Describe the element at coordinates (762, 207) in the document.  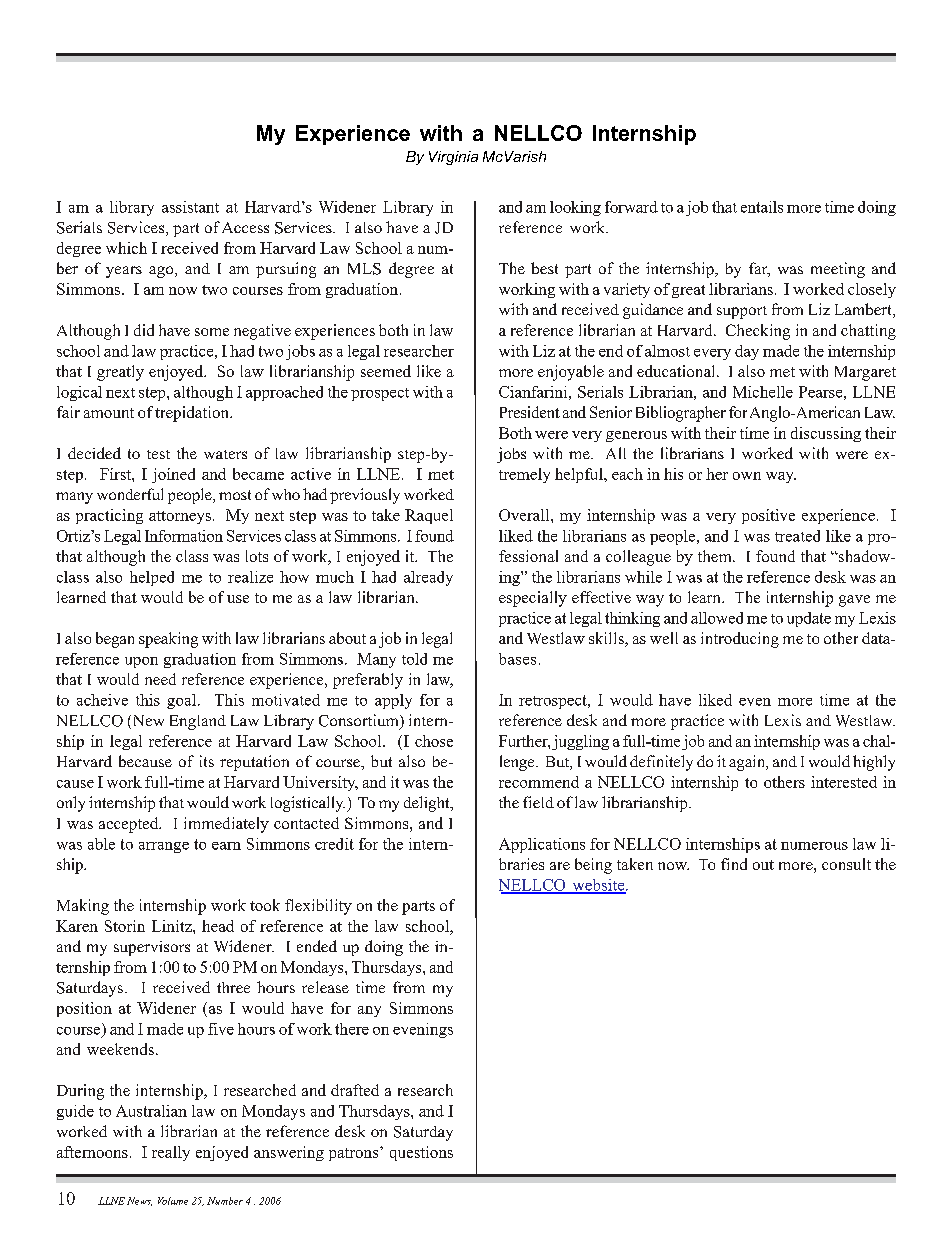
I see `entails` at that location.
